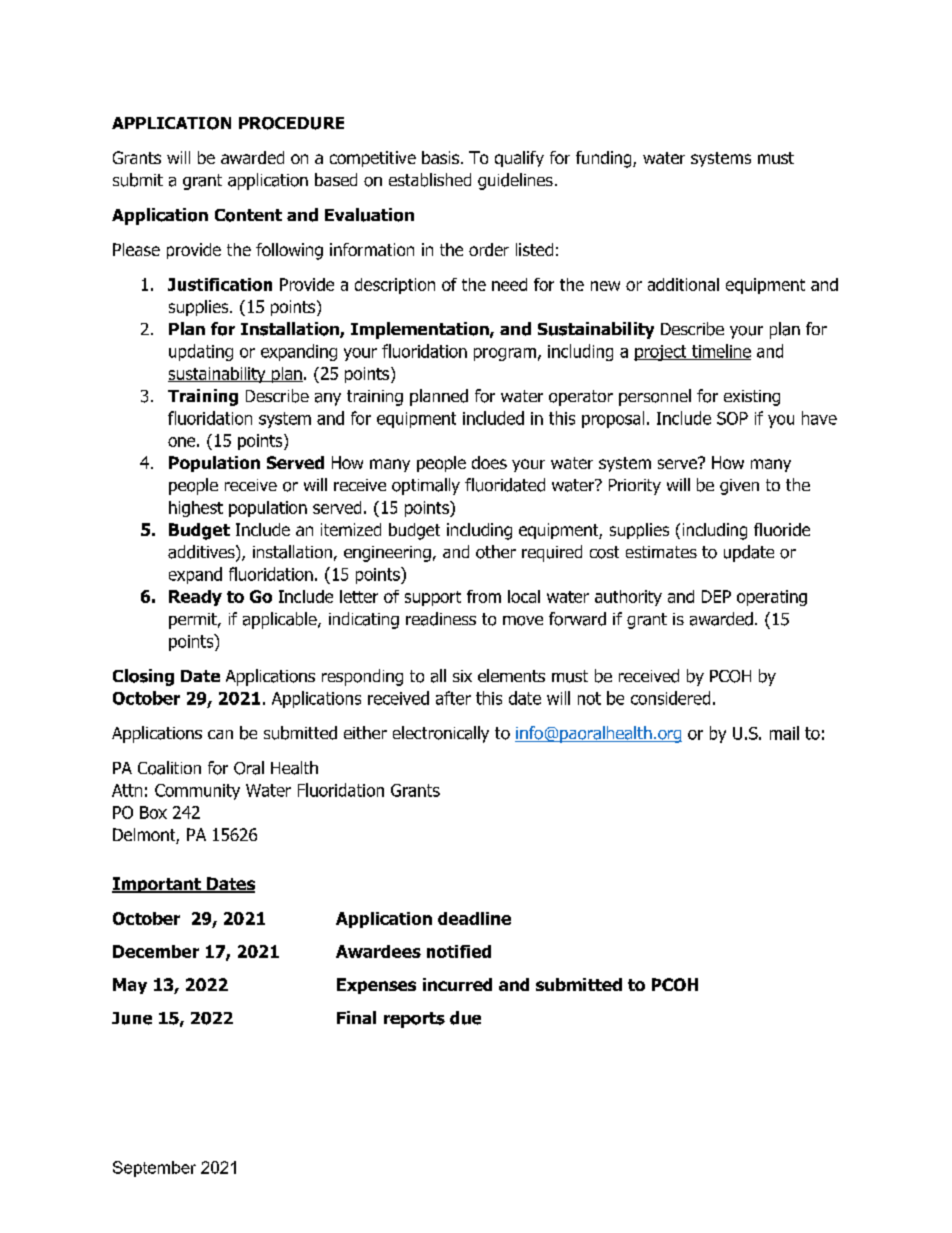 This image has height=1233, width=952. I want to click on DEP, so click(716, 596).
